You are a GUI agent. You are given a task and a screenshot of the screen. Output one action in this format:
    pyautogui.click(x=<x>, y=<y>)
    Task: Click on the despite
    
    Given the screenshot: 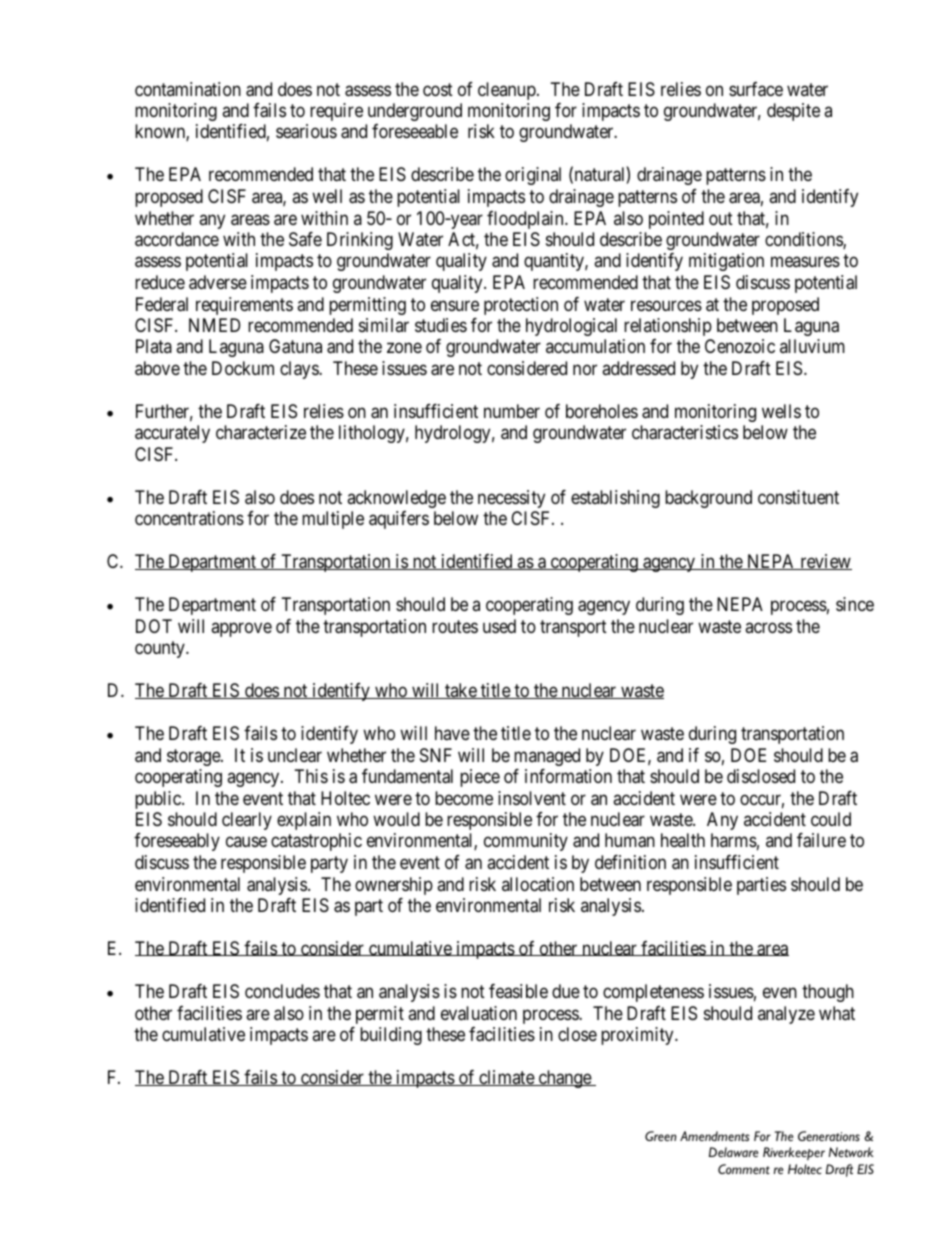 What is the action you would take?
    pyautogui.click(x=793, y=112)
